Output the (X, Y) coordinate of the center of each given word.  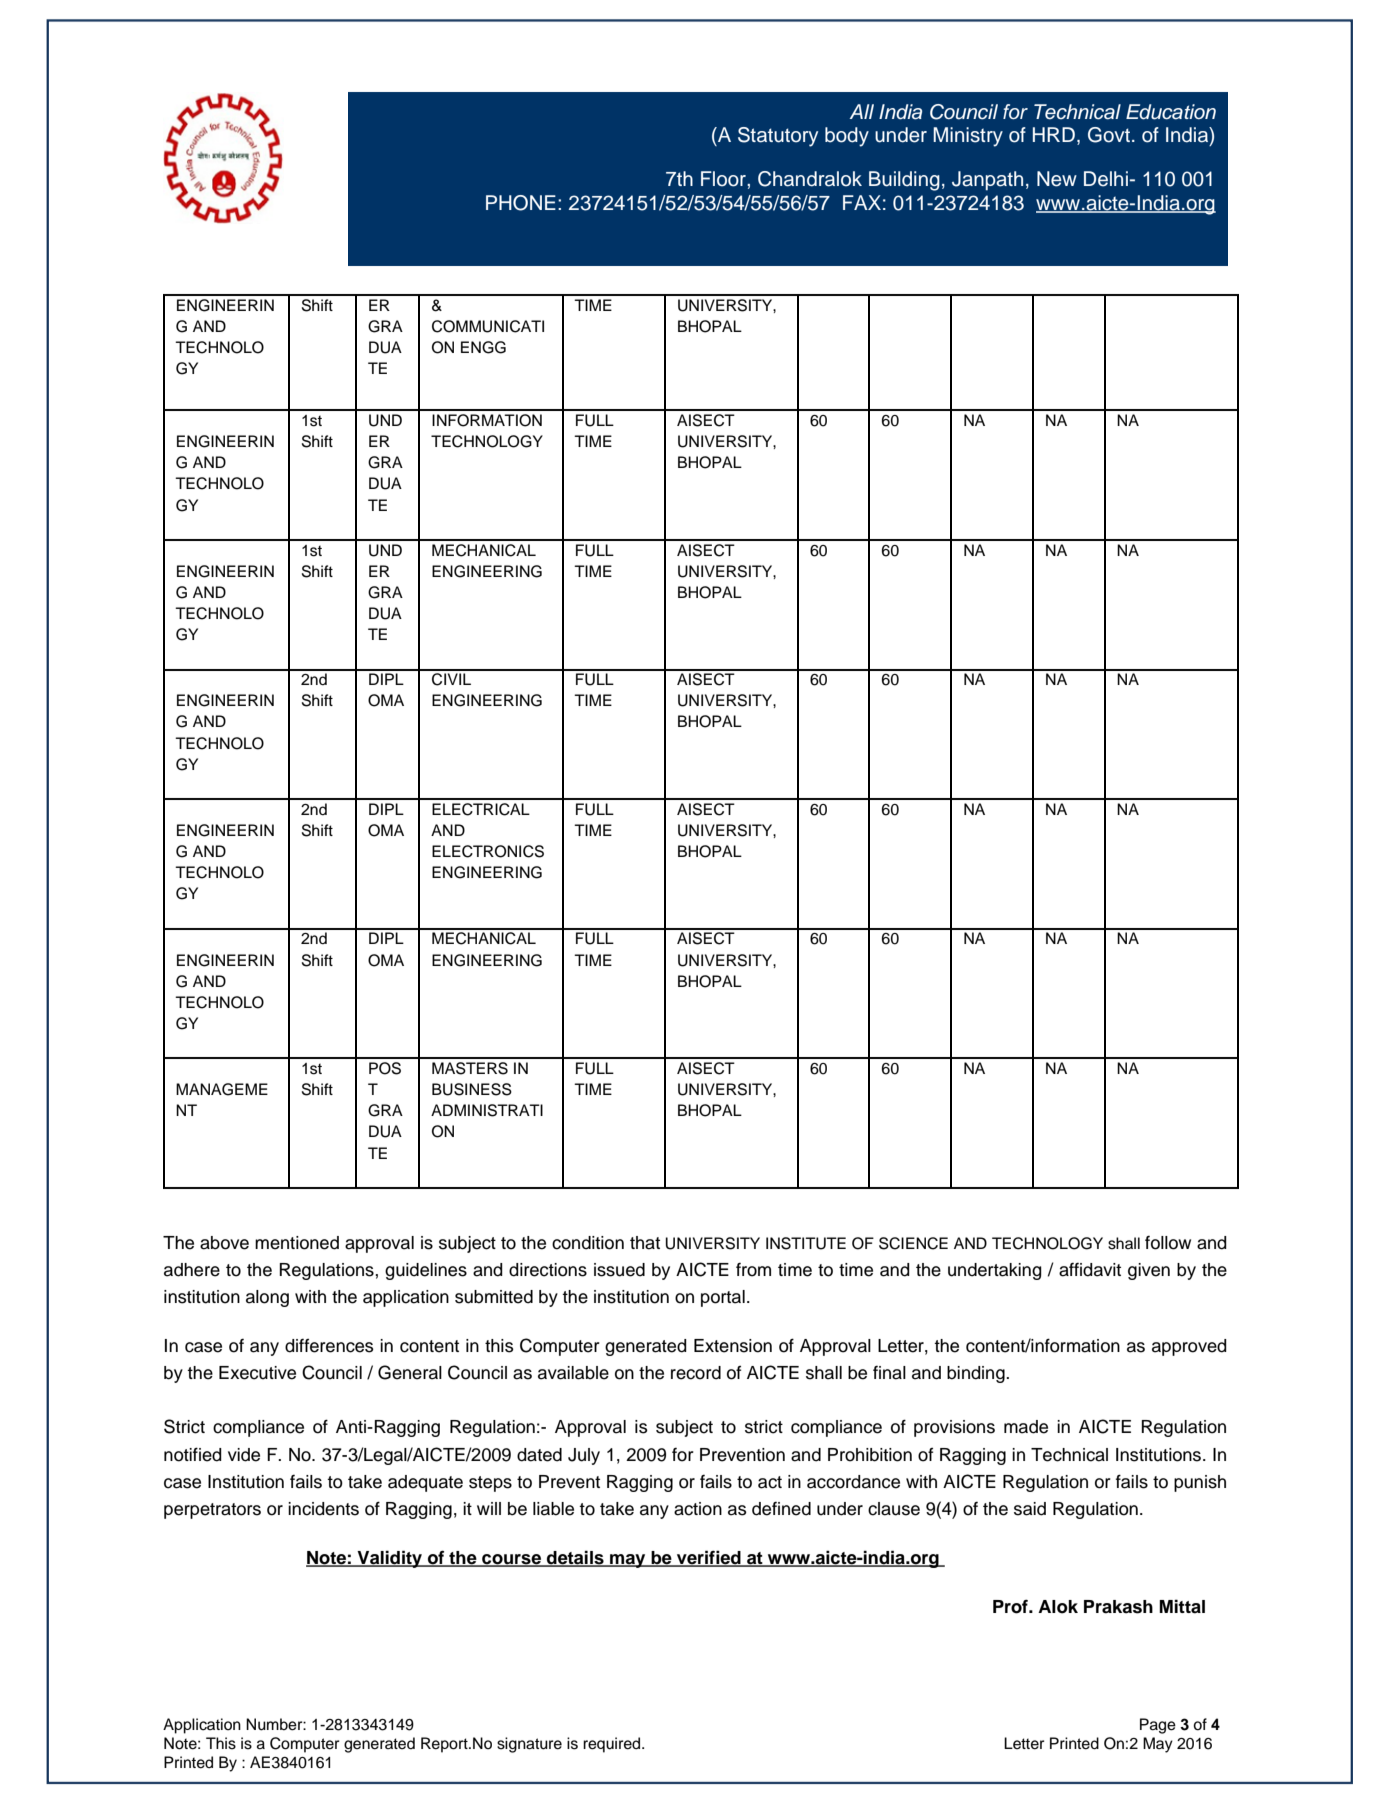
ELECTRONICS (488, 851)
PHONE (521, 203)
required (613, 1745)
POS (385, 1068)
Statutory (778, 137)
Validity (390, 1559)
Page (1158, 1726)
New (1057, 179)
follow (1168, 1243)
